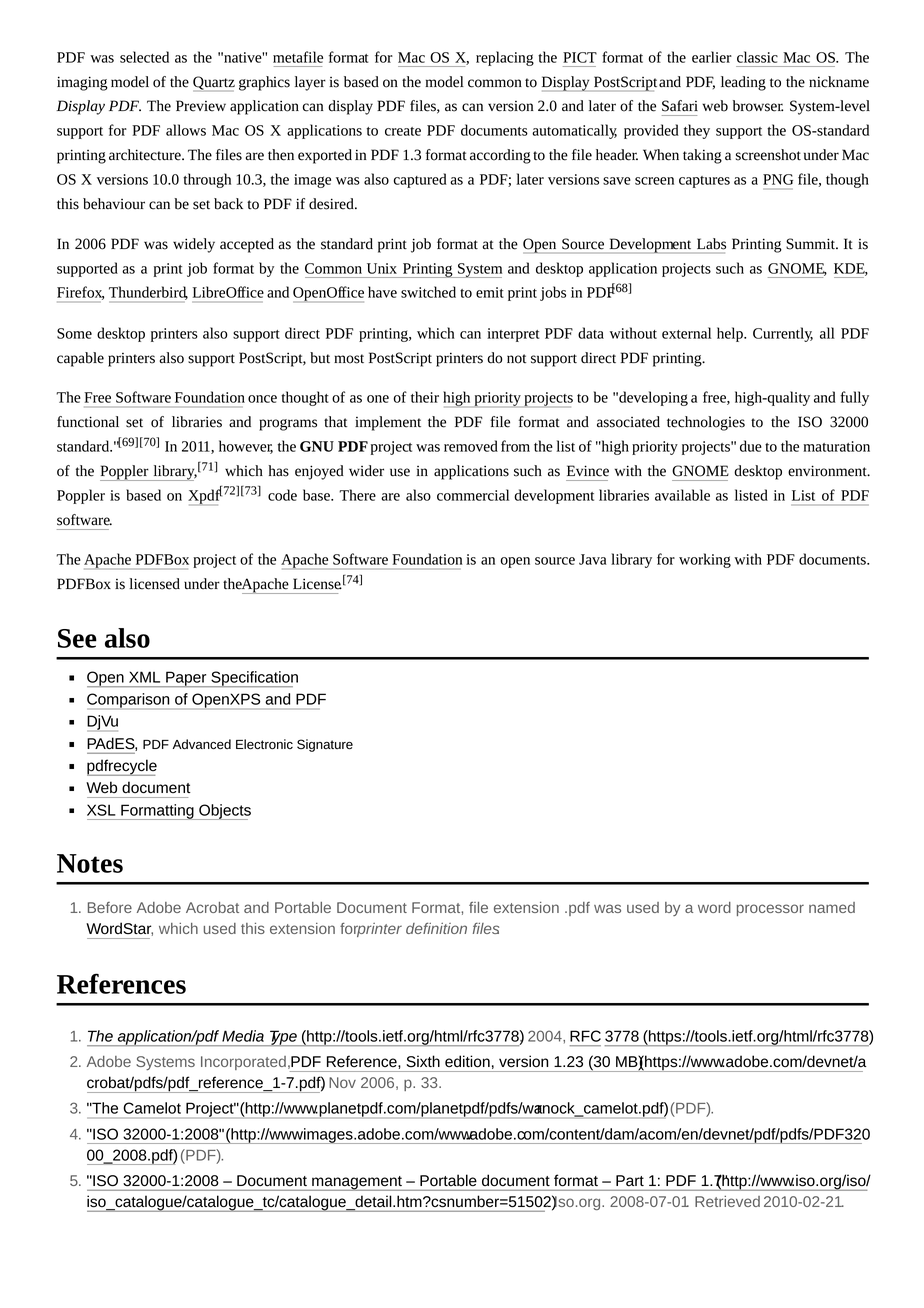  Describe the element at coordinates (705, 560) in the screenshot. I see `working` at that location.
